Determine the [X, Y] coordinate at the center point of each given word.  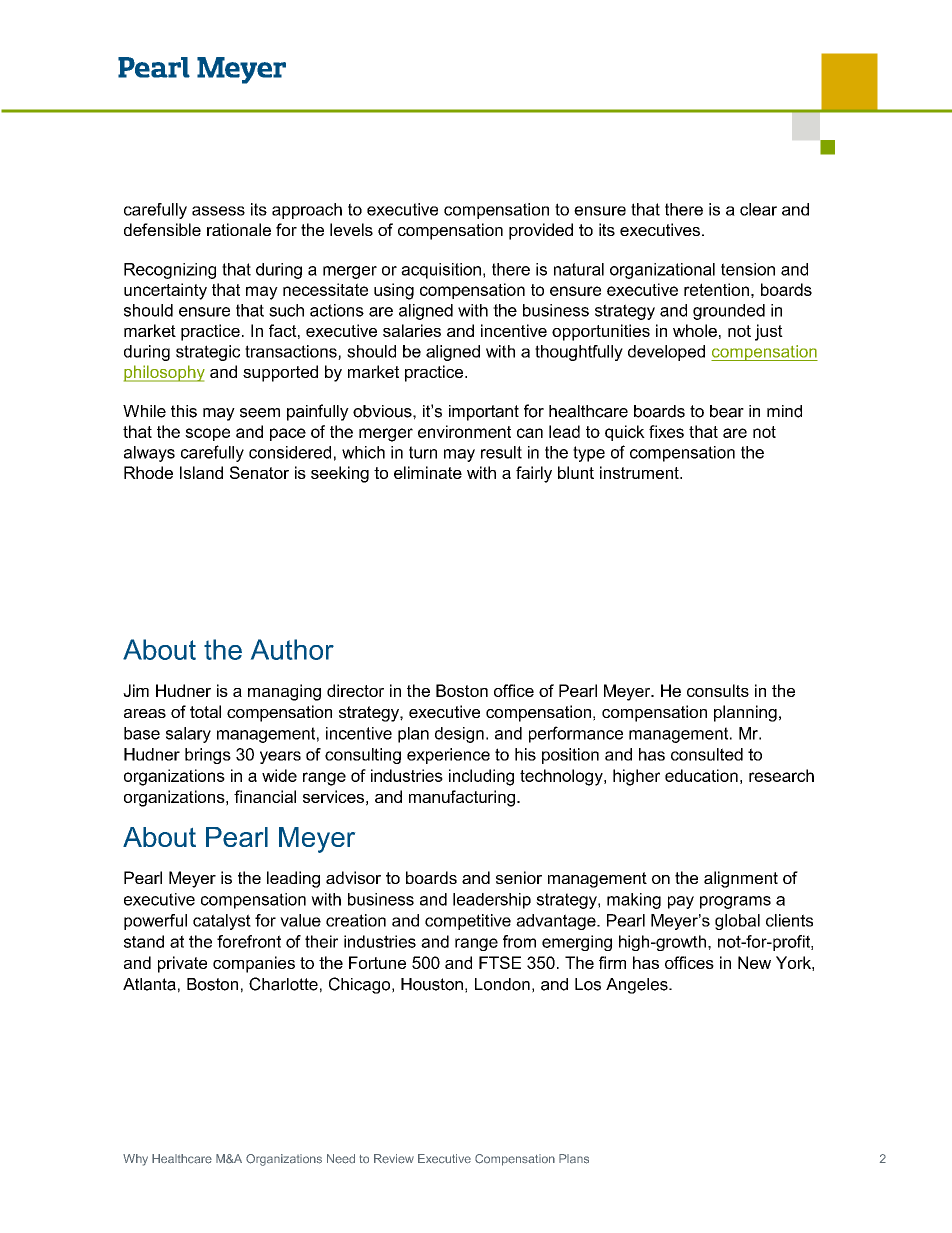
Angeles [638, 986]
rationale [239, 229]
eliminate [428, 472]
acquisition [441, 271]
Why [135, 1160]
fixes [666, 431]
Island [201, 472]
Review [394, 1159]
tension [748, 269]
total [205, 711]
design [459, 735]
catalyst [222, 922]
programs [735, 902]
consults [718, 690]
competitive [468, 922]
